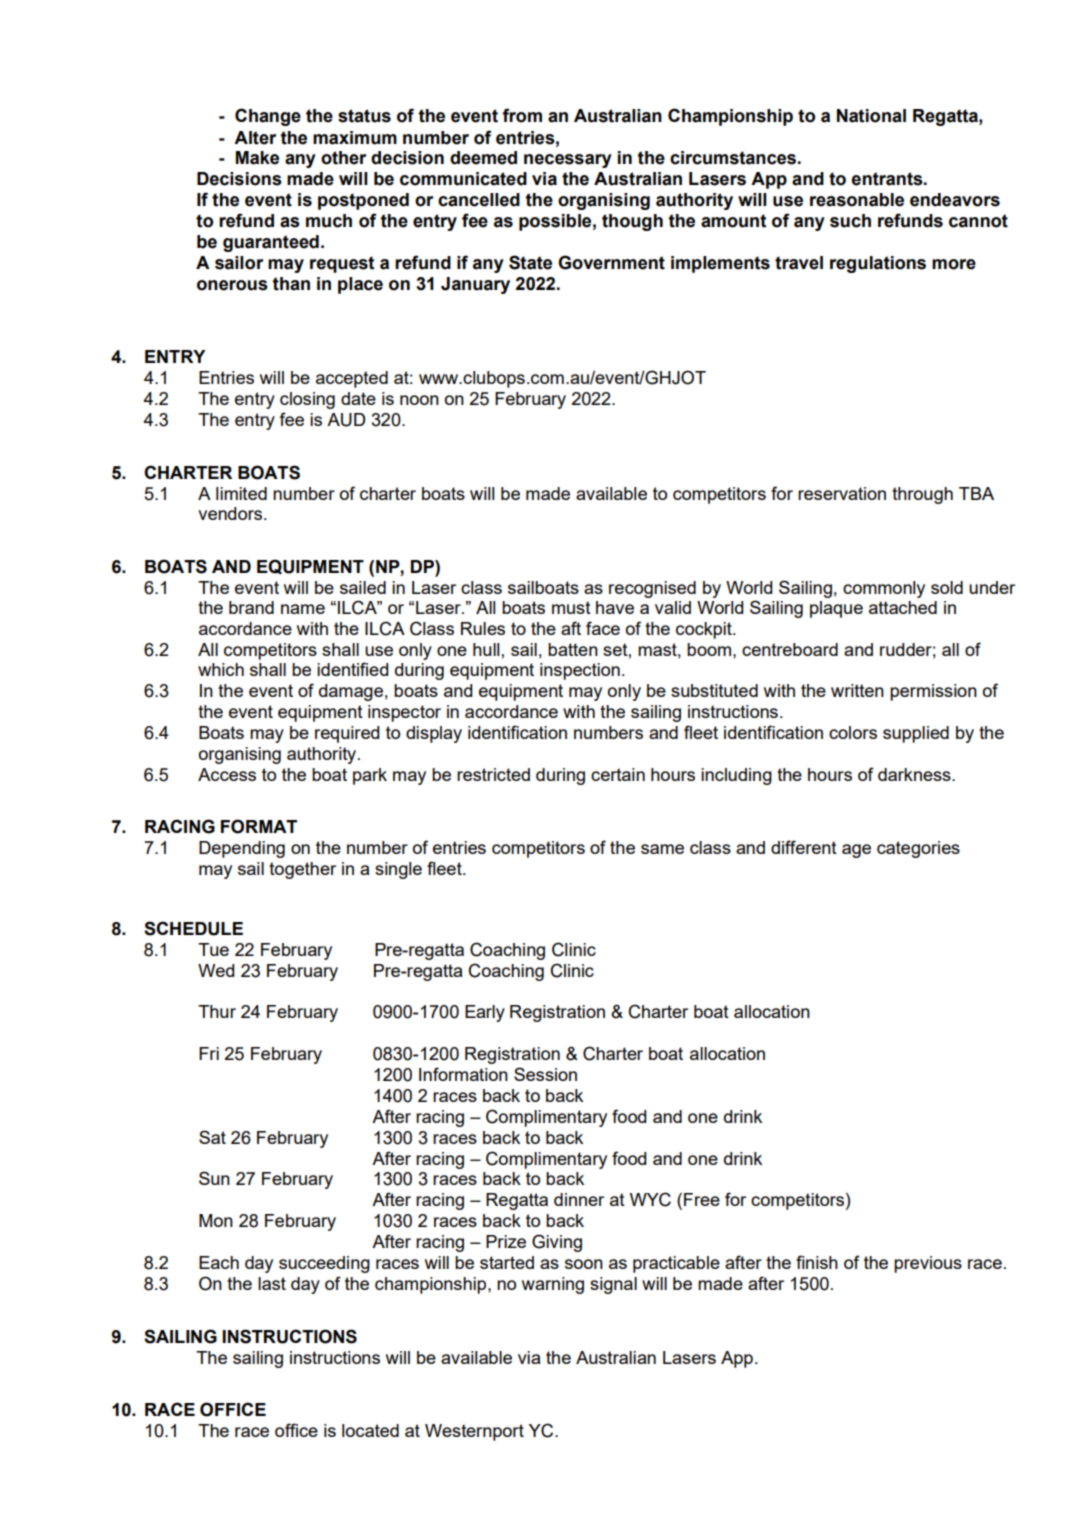 This screenshot has width=1079, height=1526. I want to click on Make, so click(257, 158).
